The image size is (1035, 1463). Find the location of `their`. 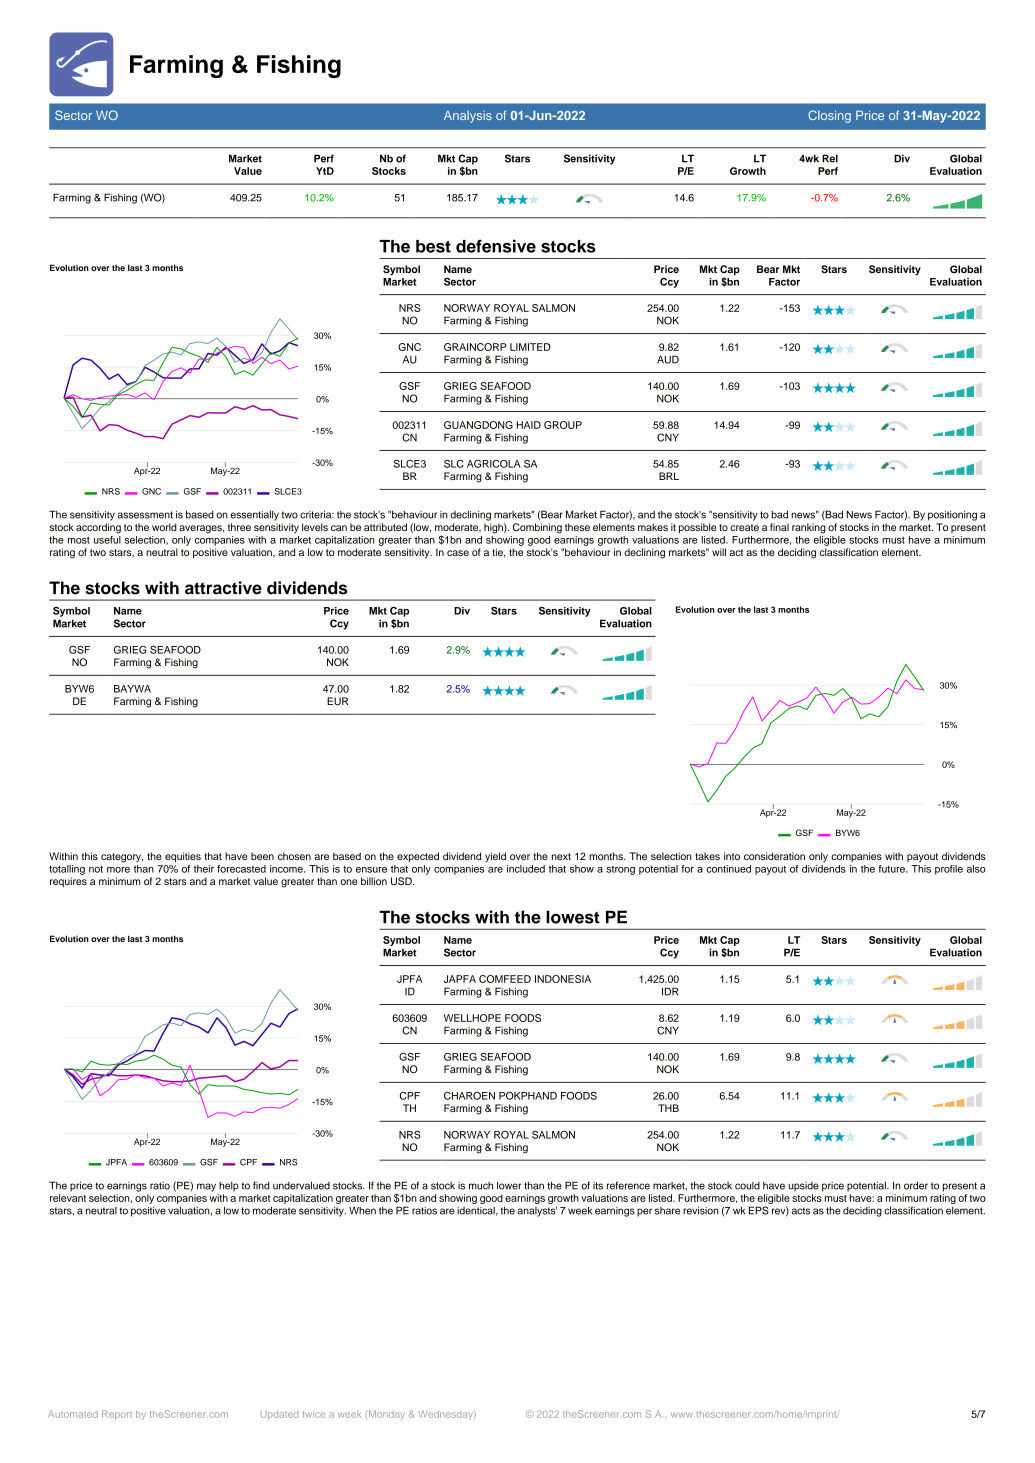

their is located at coordinates (204, 869).
